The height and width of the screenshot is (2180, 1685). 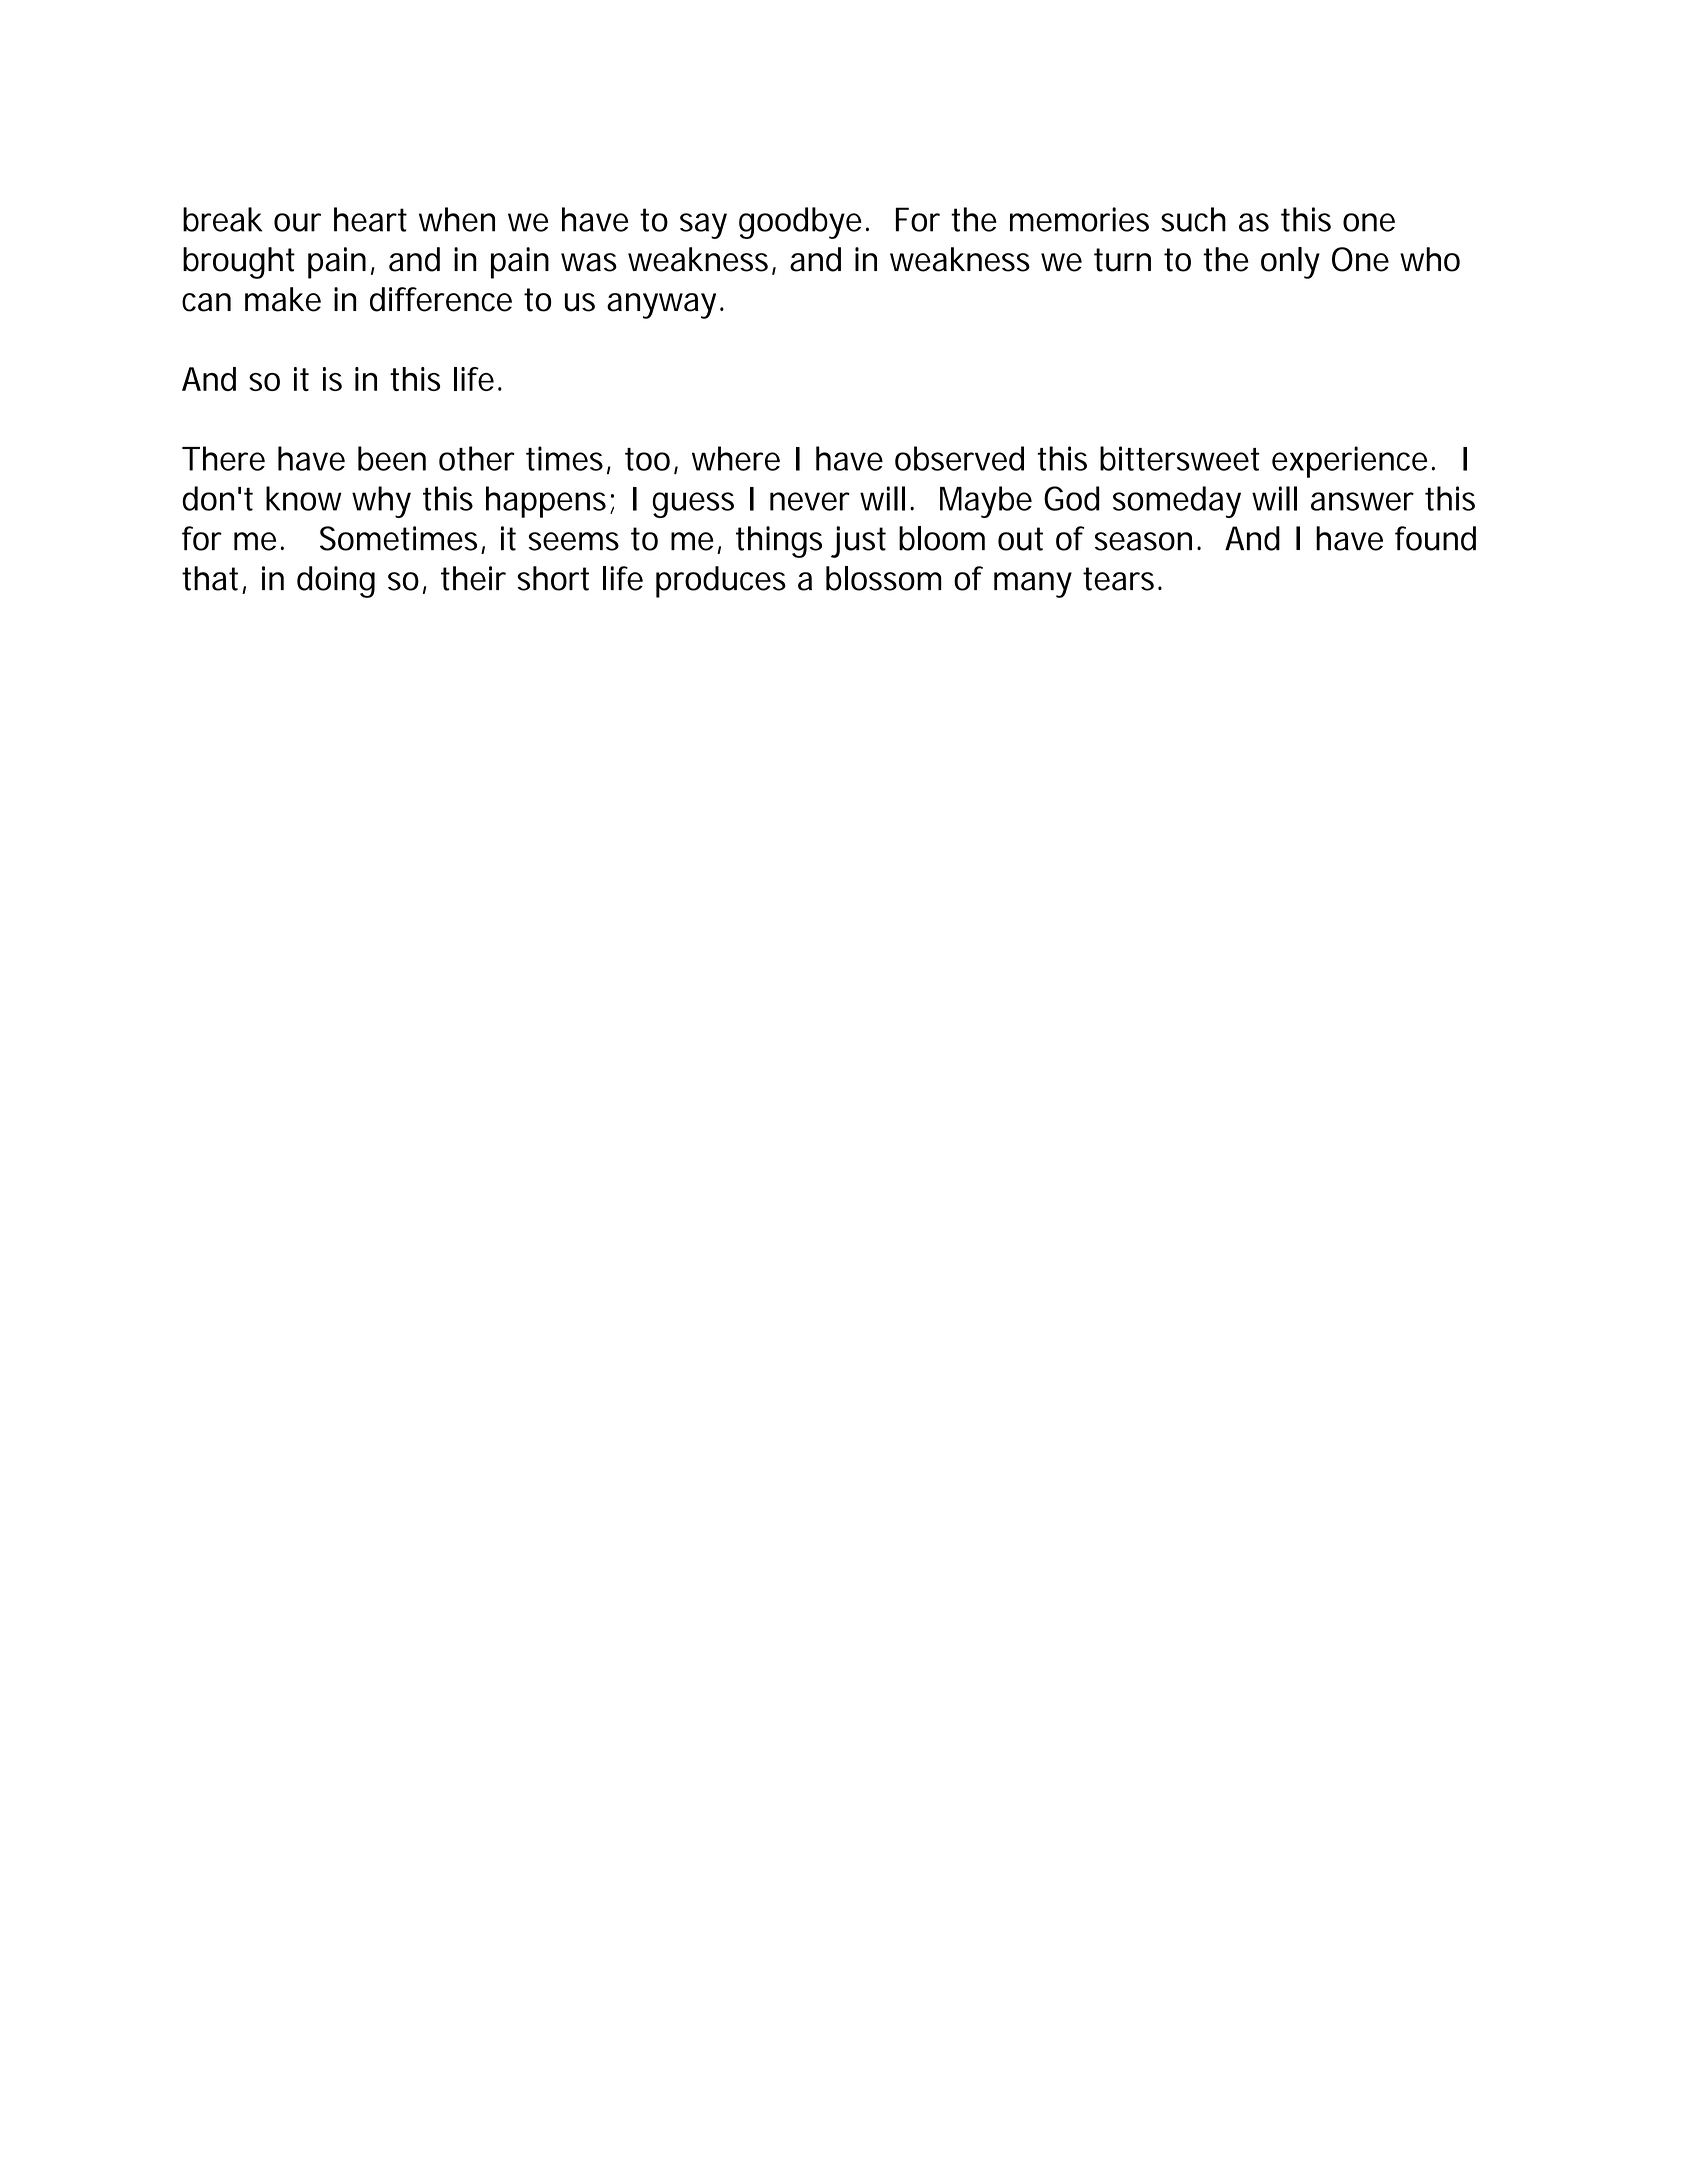 I want to click on bittersweet, so click(x=1179, y=458).
